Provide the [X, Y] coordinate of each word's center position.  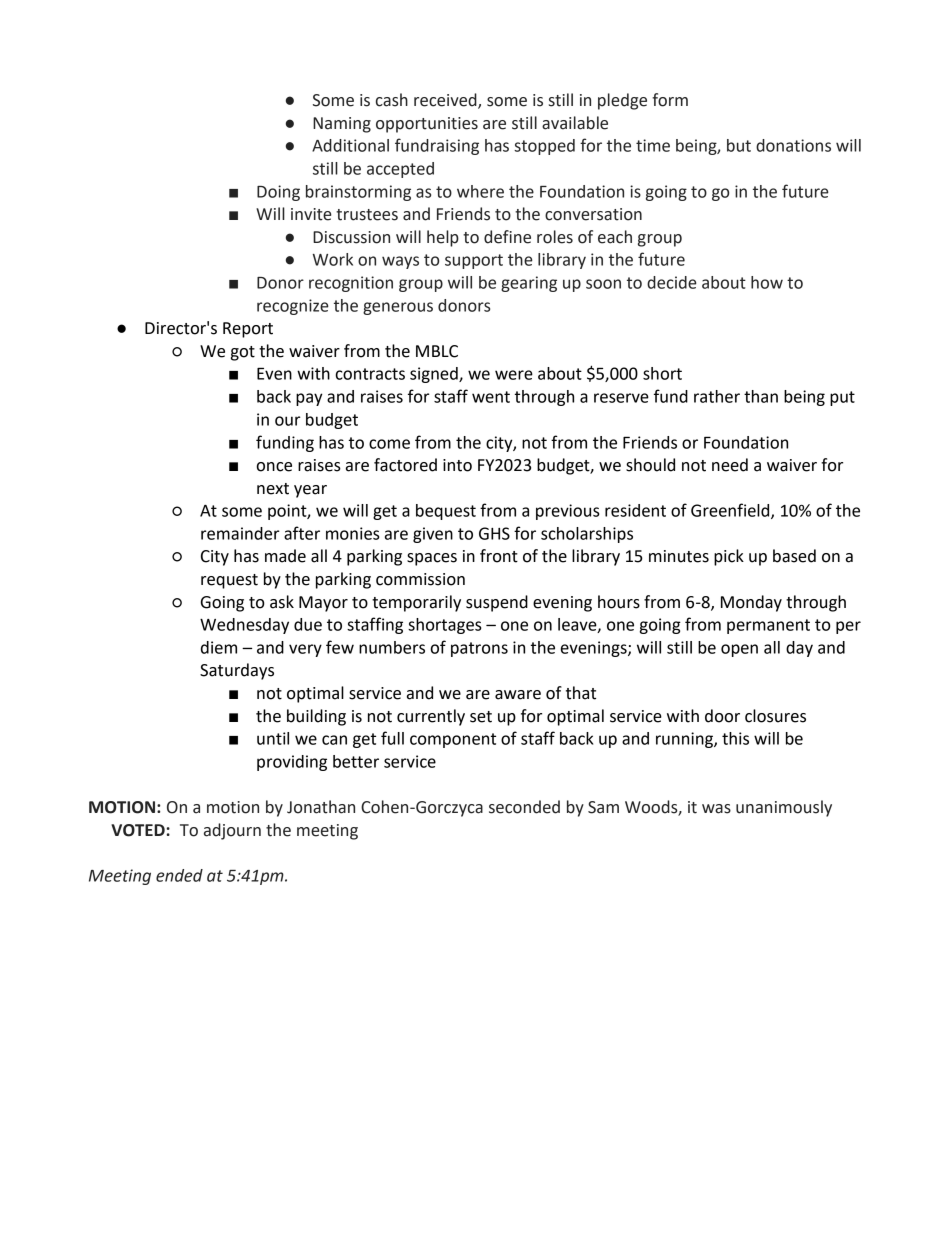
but [739, 145]
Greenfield [731, 511]
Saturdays [237, 671]
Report [248, 330]
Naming [342, 125]
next [273, 489]
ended [179, 875]
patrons [479, 649]
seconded [524, 807]
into [457, 465]
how [767, 282]
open [739, 650]
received [446, 101]
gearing [529, 284]
